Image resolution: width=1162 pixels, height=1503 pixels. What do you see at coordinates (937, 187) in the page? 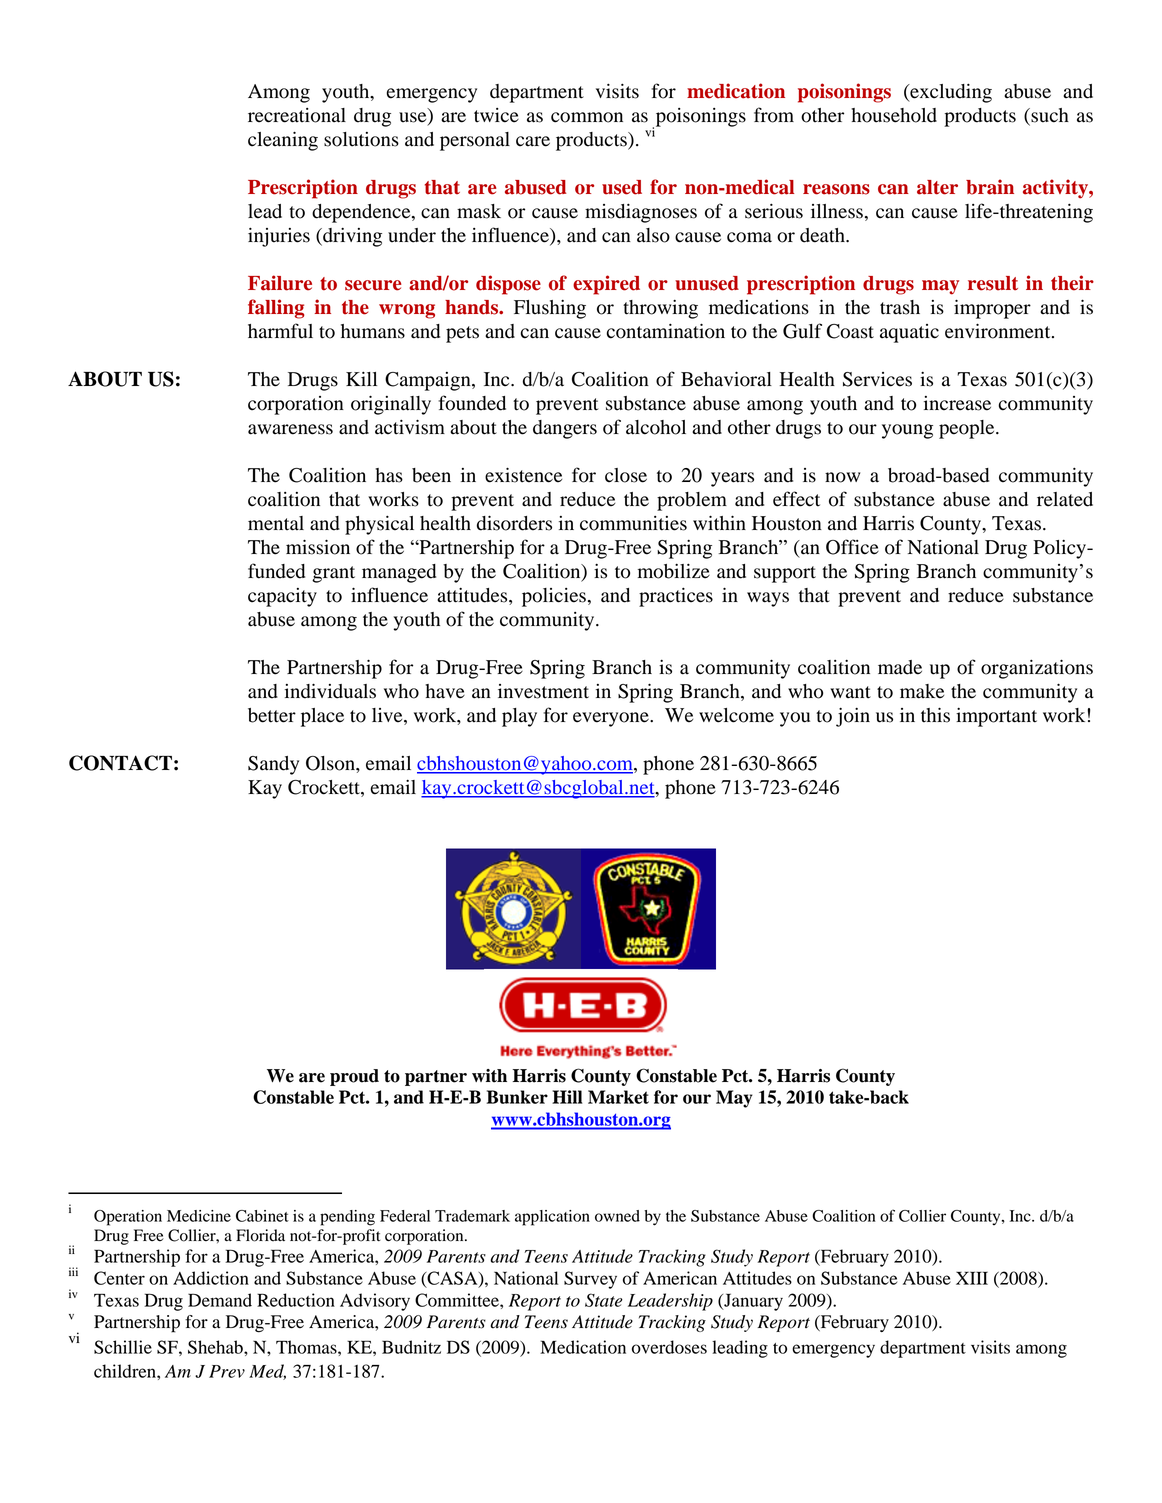
I see `alter` at bounding box center [937, 187].
